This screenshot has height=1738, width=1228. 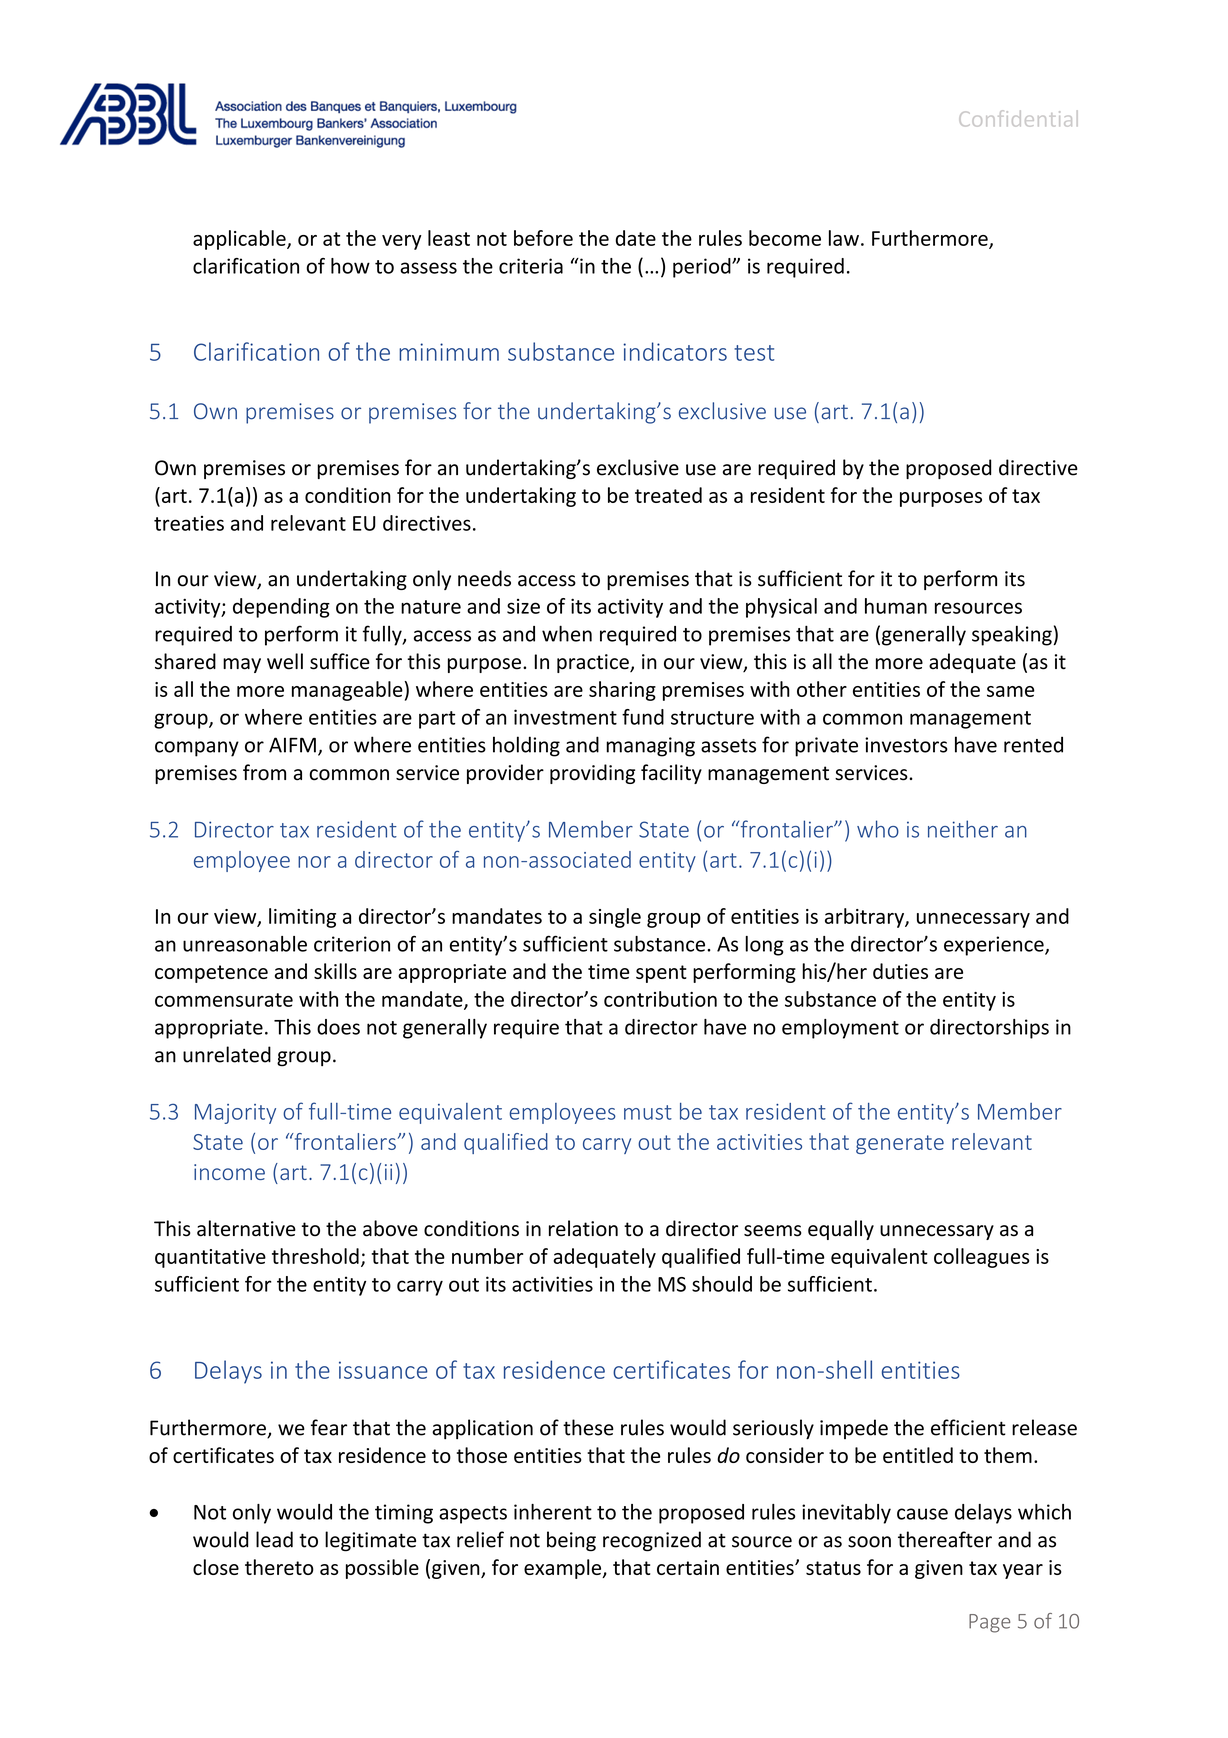 I want to click on single, so click(x=615, y=918).
